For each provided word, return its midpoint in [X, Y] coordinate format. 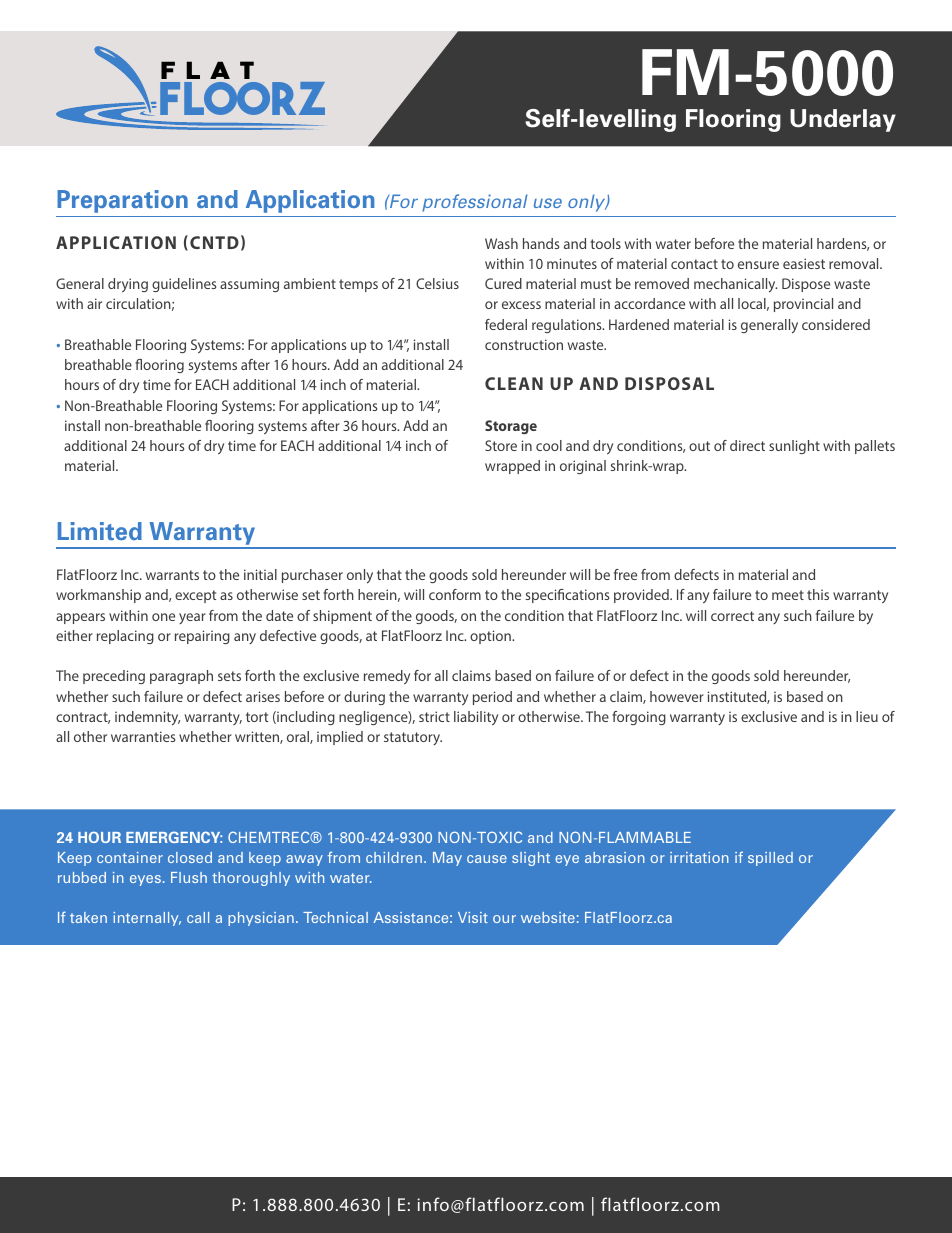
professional [475, 203]
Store [501, 445]
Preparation [122, 201]
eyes [145, 880]
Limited [100, 531]
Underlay [843, 120]
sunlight [794, 447]
